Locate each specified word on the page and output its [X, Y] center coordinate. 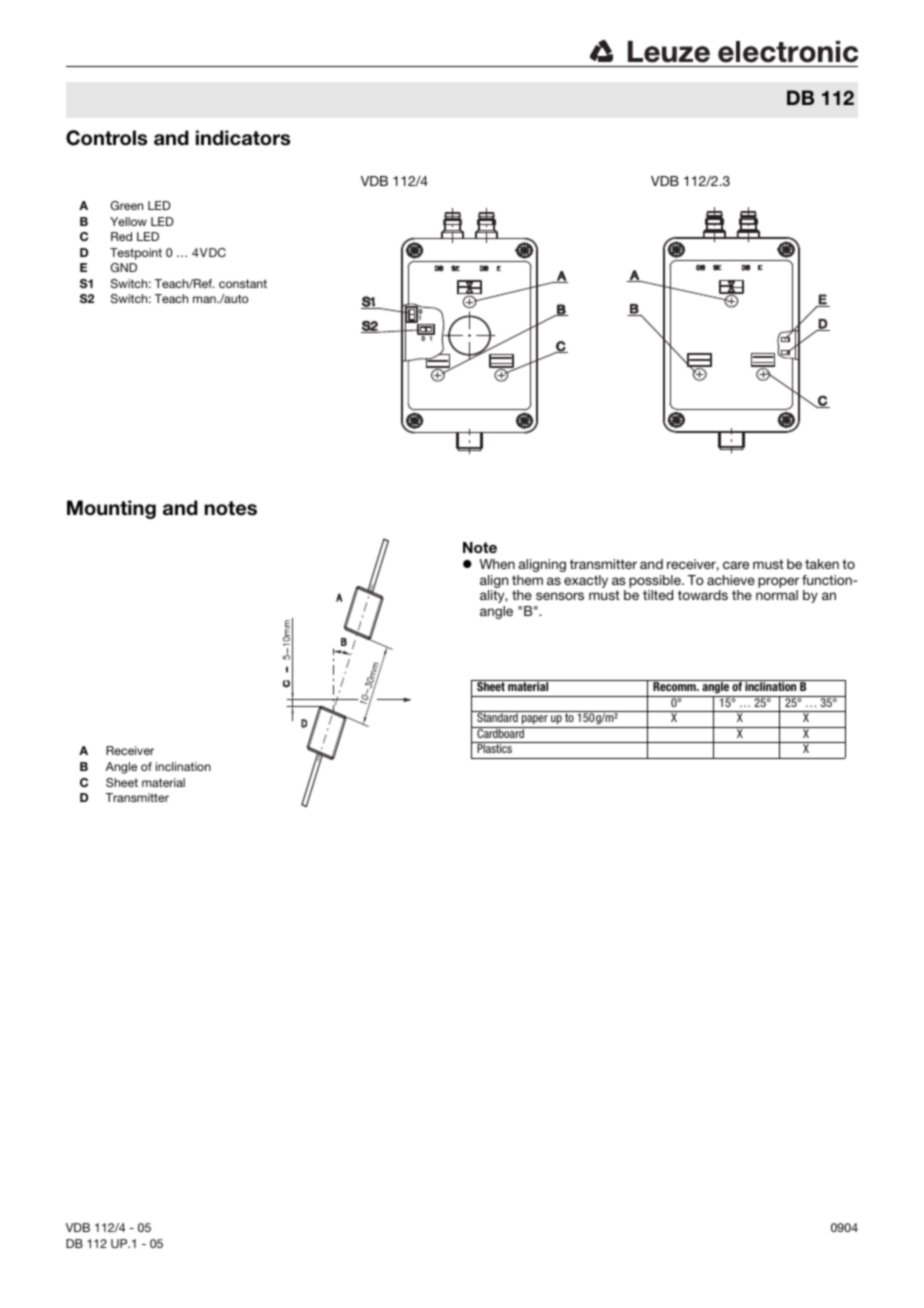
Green [127, 205]
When [497, 564]
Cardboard [500, 732]
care [736, 565]
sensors [560, 596]
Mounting [111, 509]
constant [243, 283]
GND [124, 267]
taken [822, 564]
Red [121, 236]
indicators [243, 138]
